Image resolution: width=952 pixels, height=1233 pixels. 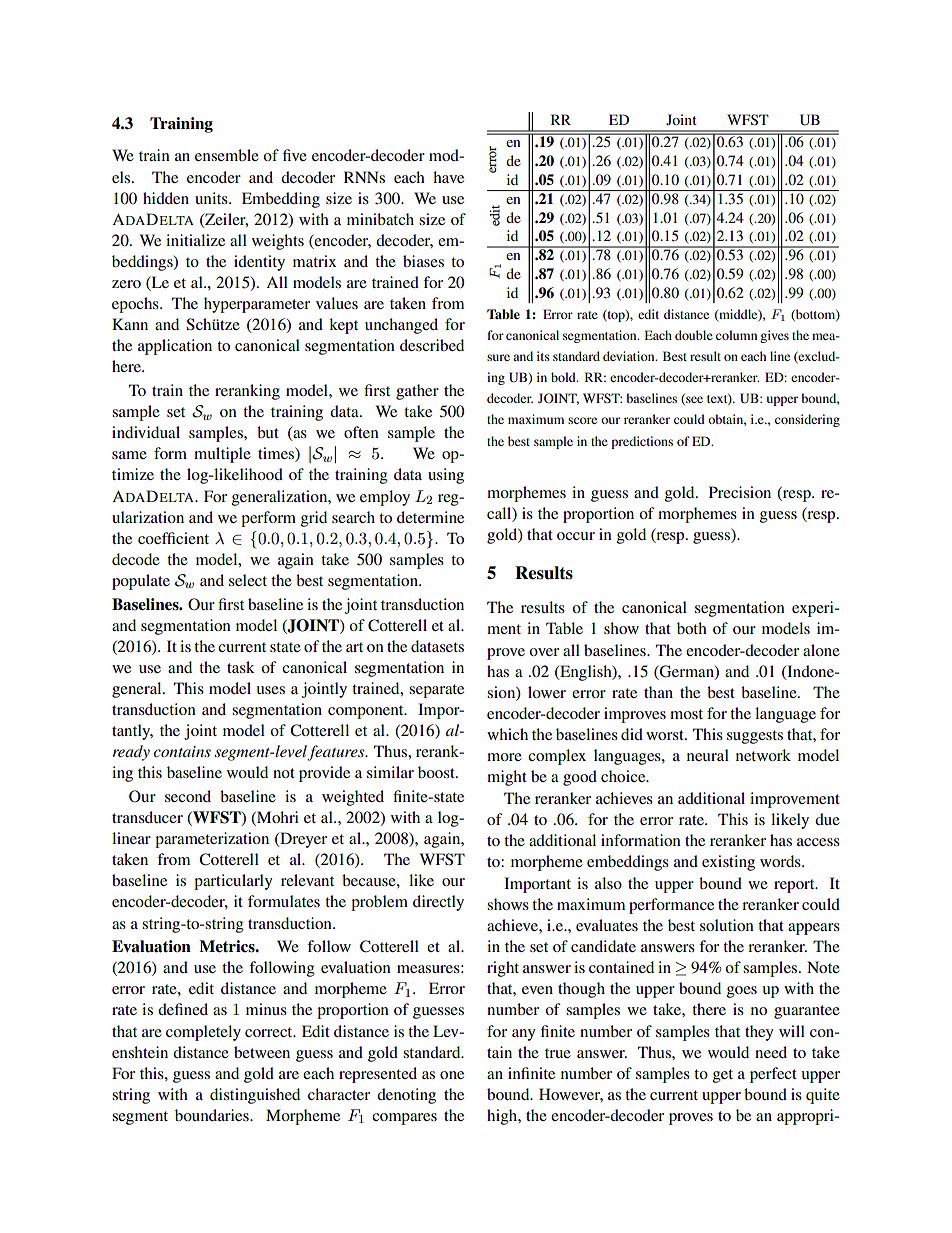 What do you see at coordinates (807, 420) in the screenshot?
I see `considering` at bounding box center [807, 420].
